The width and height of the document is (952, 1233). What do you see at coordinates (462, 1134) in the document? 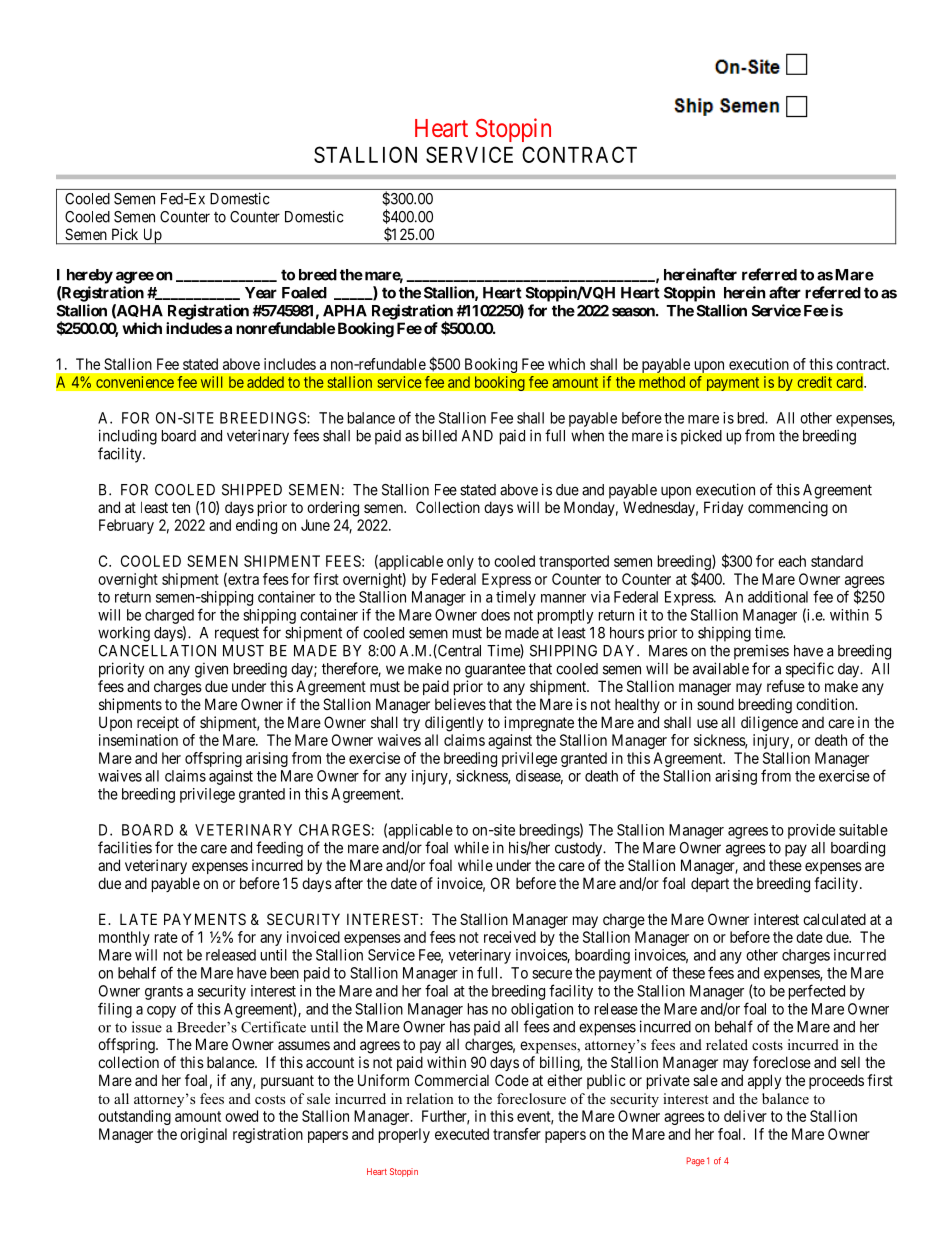
I see `executed` at bounding box center [462, 1134].
